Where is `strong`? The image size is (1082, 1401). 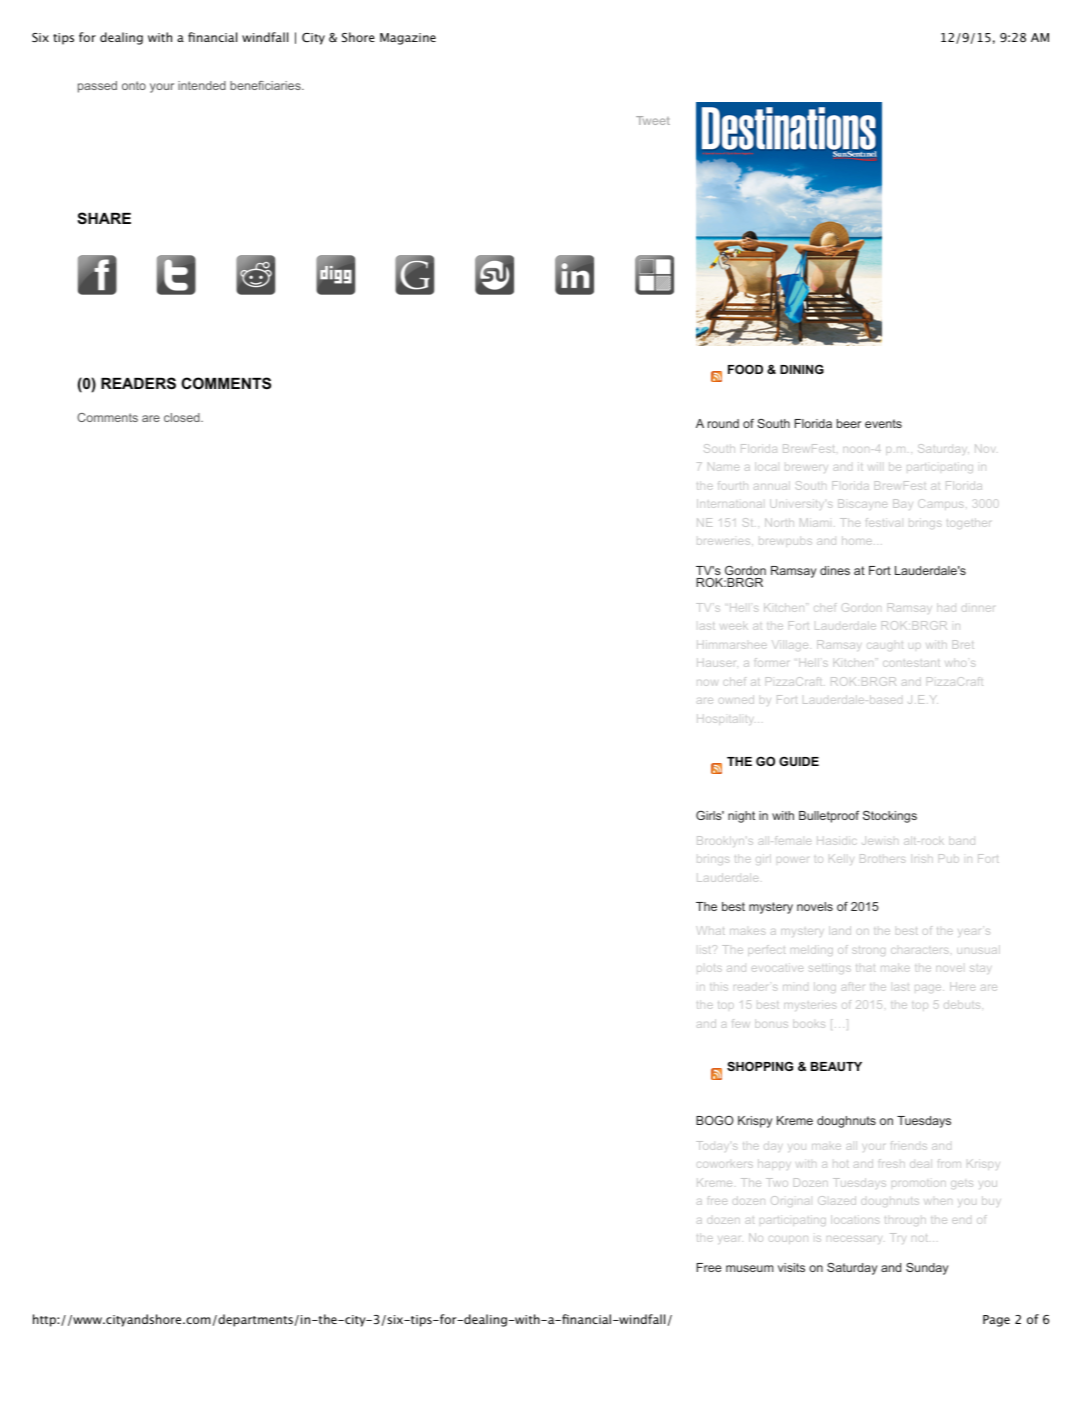 strong is located at coordinates (868, 951).
